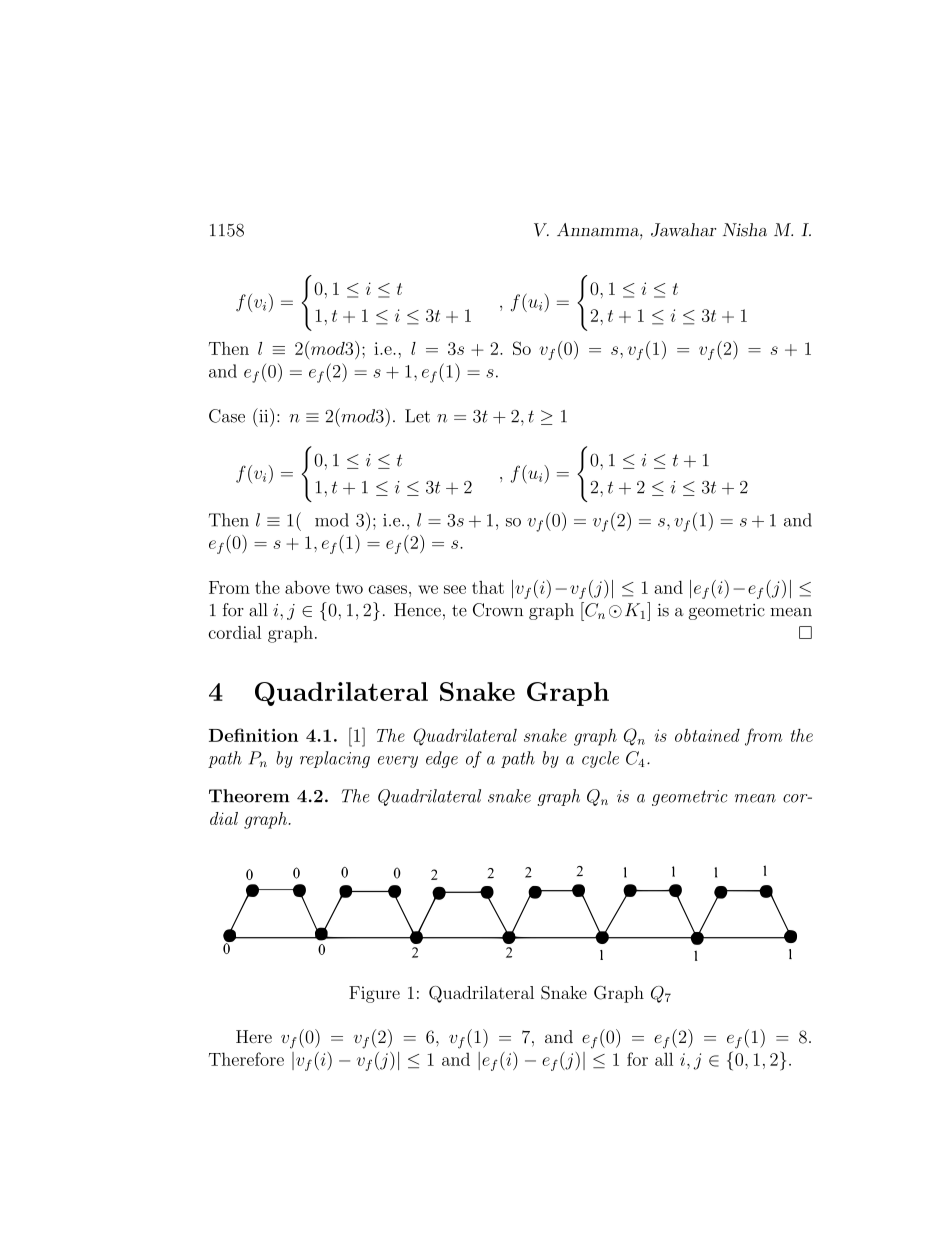 The width and height of the screenshot is (952, 1233). What do you see at coordinates (455, 589) in the screenshot?
I see `see` at bounding box center [455, 589].
